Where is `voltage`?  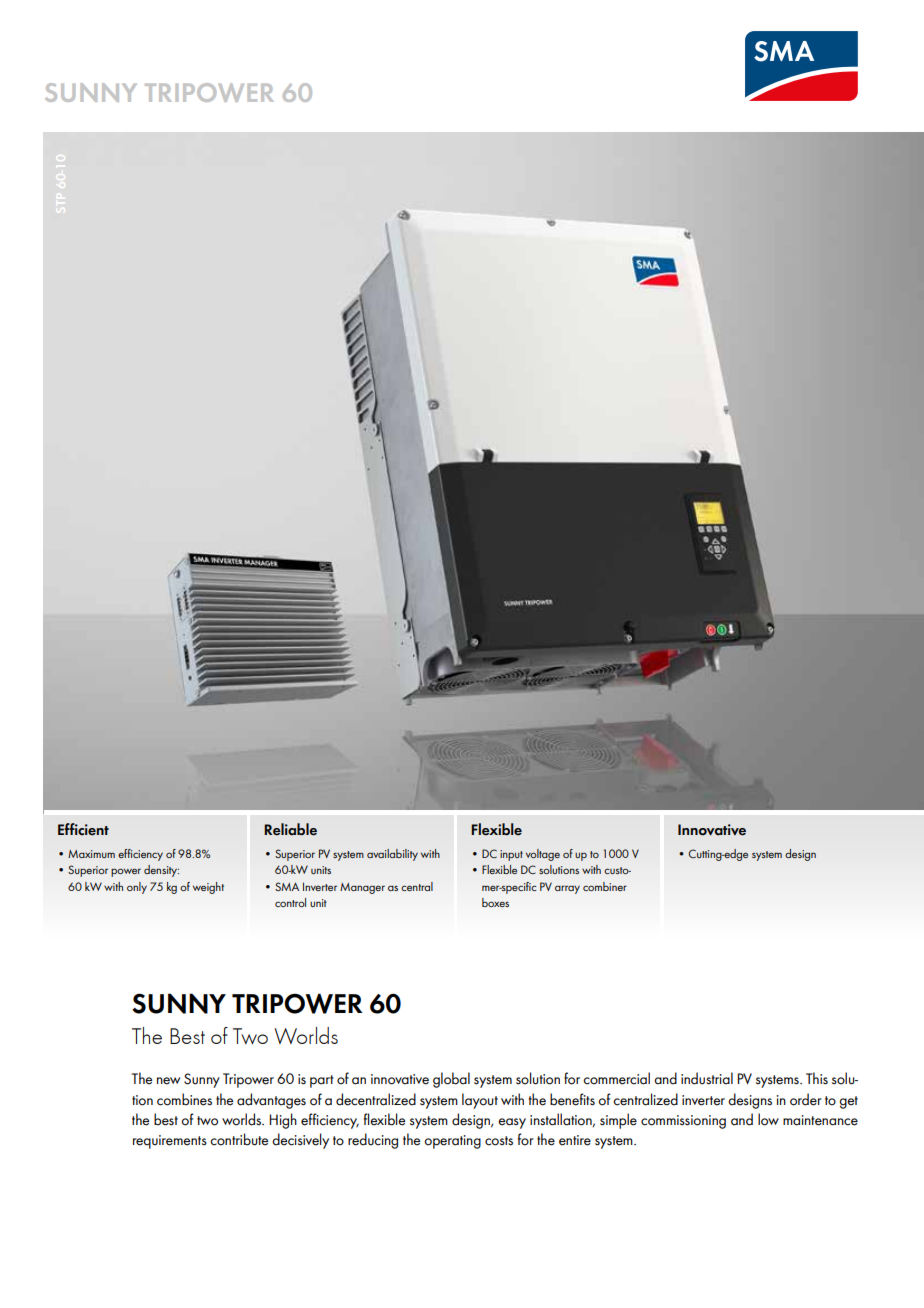
voltage is located at coordinates (543, 855).
